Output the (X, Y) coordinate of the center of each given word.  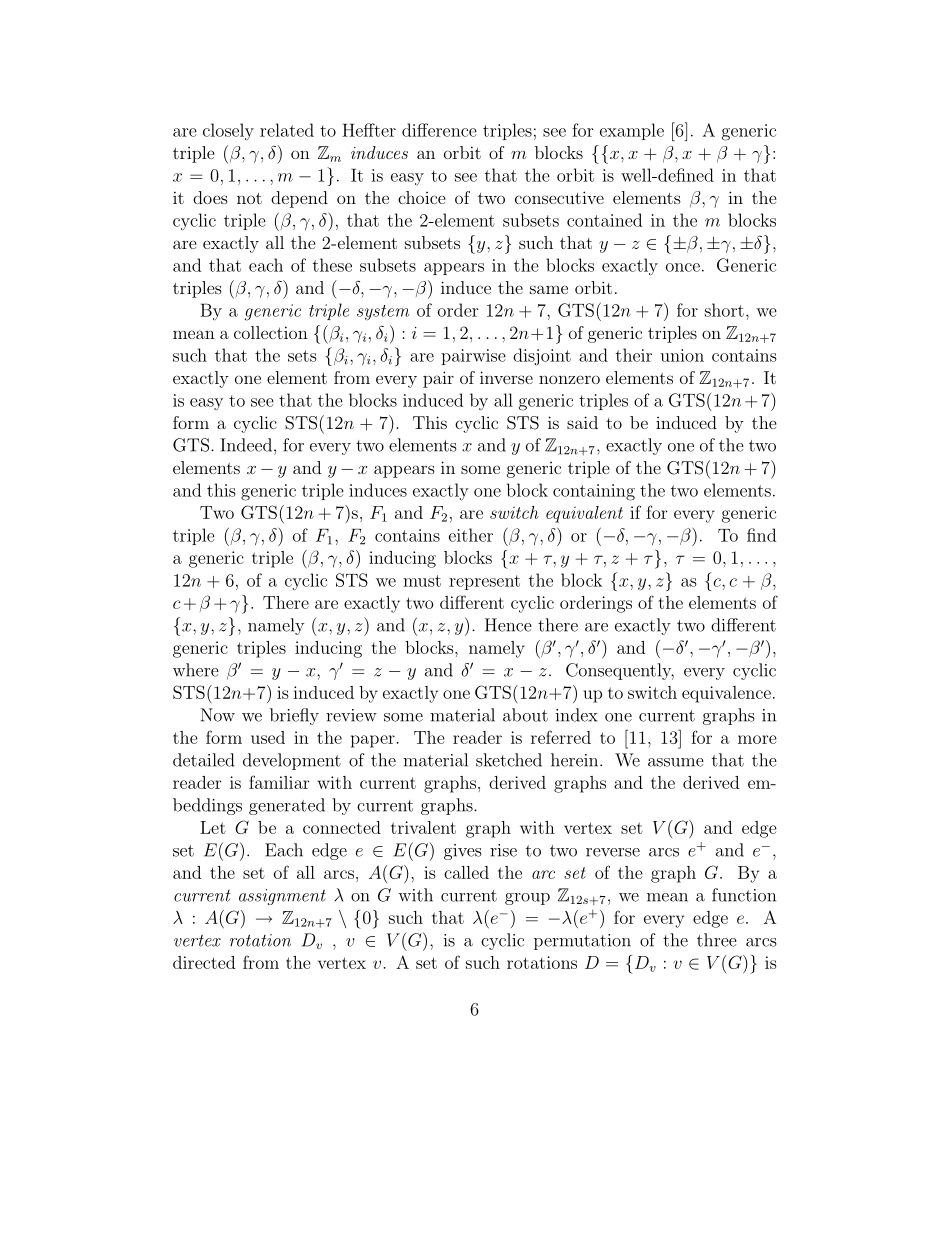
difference (439, 130)
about (525, 715)
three (717, 940)
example (632, 131)
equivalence (726, 694)
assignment (282, 897)
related (287, 130)
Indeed (246, 445)
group (527, 899)
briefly (294, 716)
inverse (506, 377)
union (682, 355)
